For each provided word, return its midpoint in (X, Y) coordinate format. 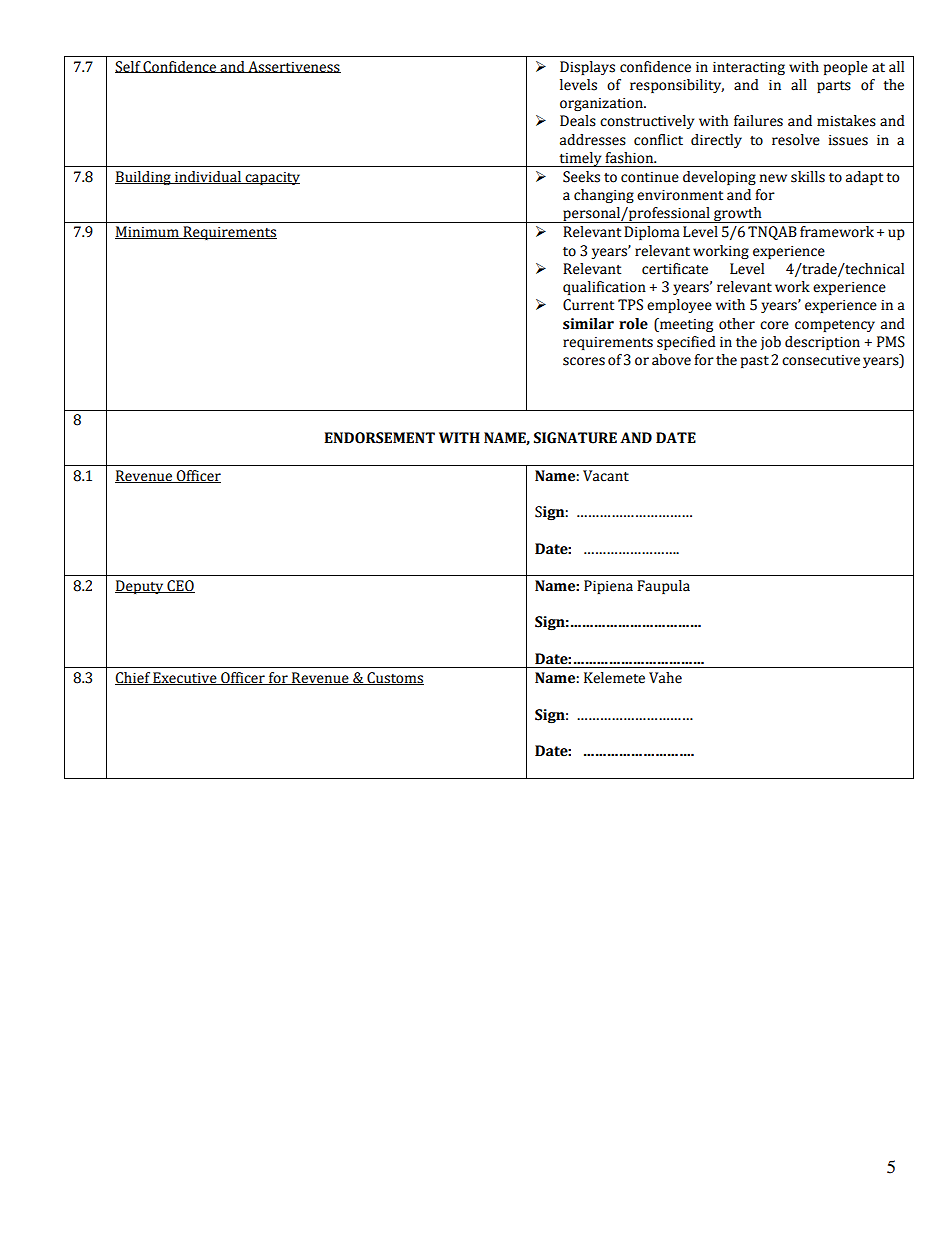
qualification (604, 288)
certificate (675, 269)
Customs (394, 678)
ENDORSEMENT (379, 438)
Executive (185, 678)
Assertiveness (293, 67)
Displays (587, 68)
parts (834, 87)
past (755, 362)
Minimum (148, 232)
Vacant (606, 476)
